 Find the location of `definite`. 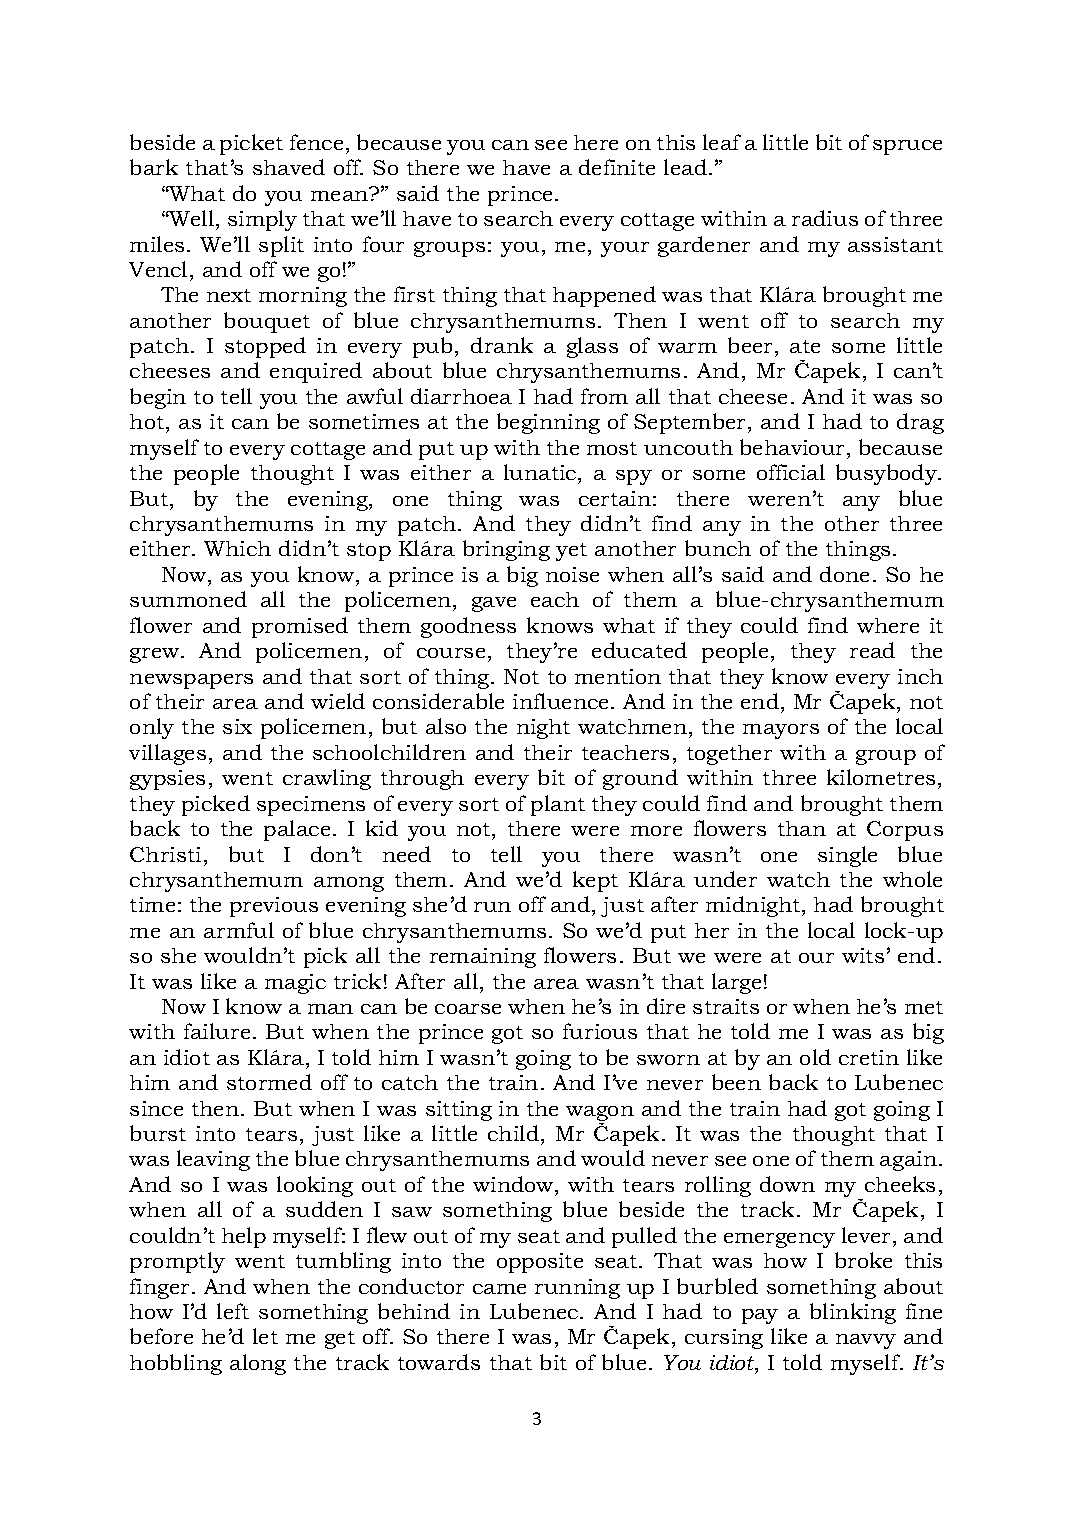

definite is located at coordinates (617, 167).
